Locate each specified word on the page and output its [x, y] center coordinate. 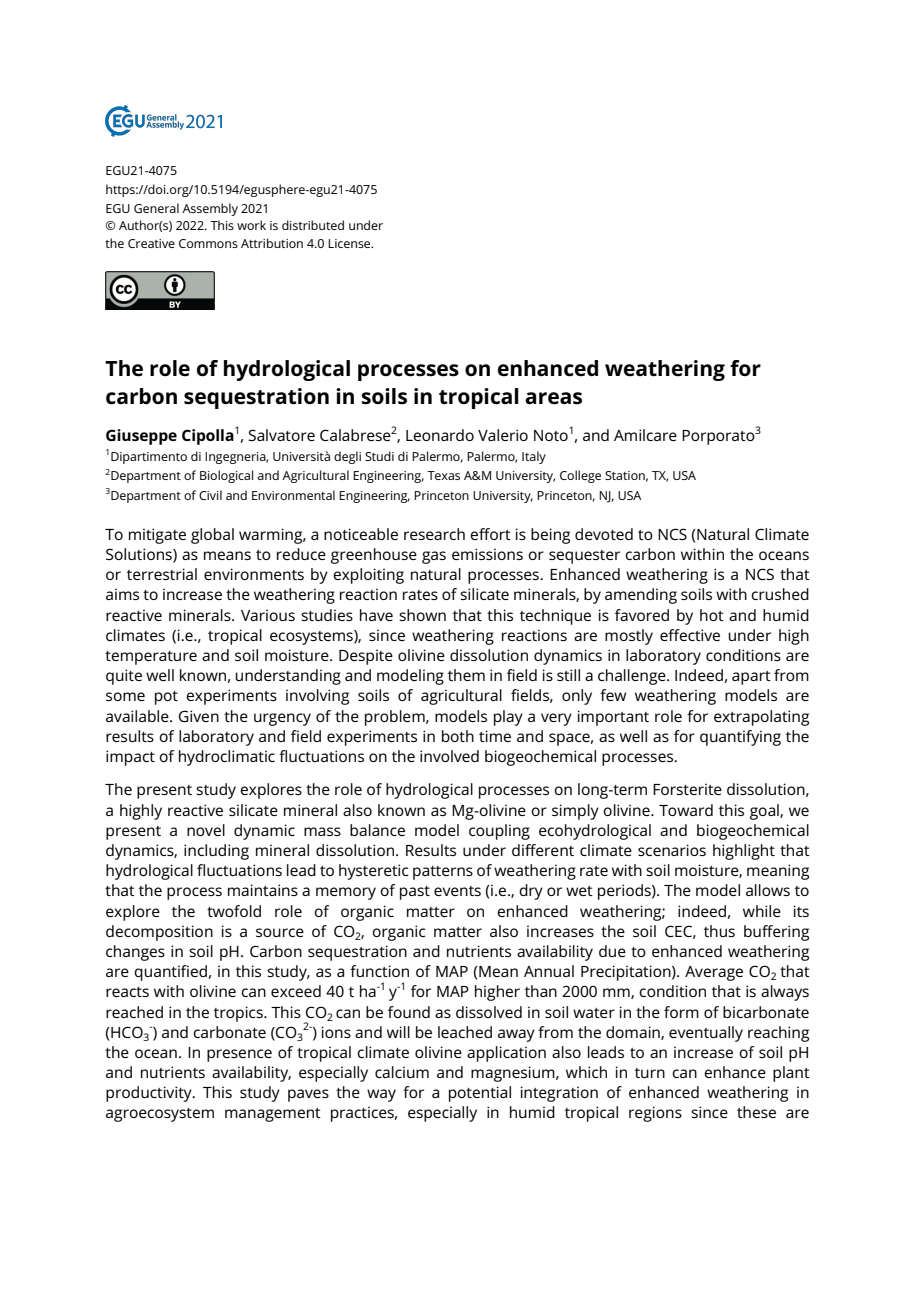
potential [480, 1094]
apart [751, 678]
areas [553, 398]
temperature [151, 658]
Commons [208, 243]
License [350, 243]
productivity [150, 1094]
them [466, 675]
